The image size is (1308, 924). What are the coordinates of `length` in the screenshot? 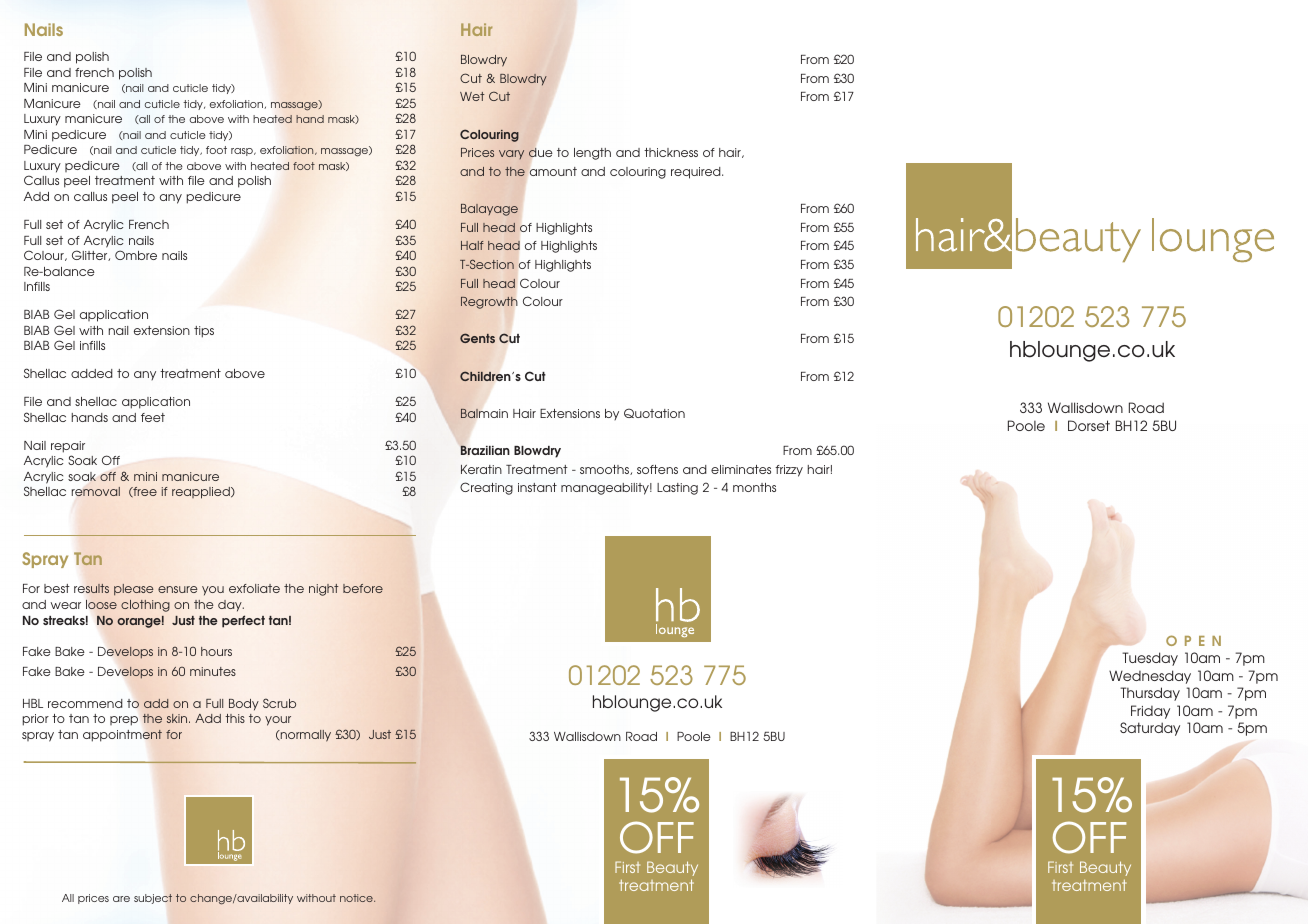 It's located at (592, 154).
